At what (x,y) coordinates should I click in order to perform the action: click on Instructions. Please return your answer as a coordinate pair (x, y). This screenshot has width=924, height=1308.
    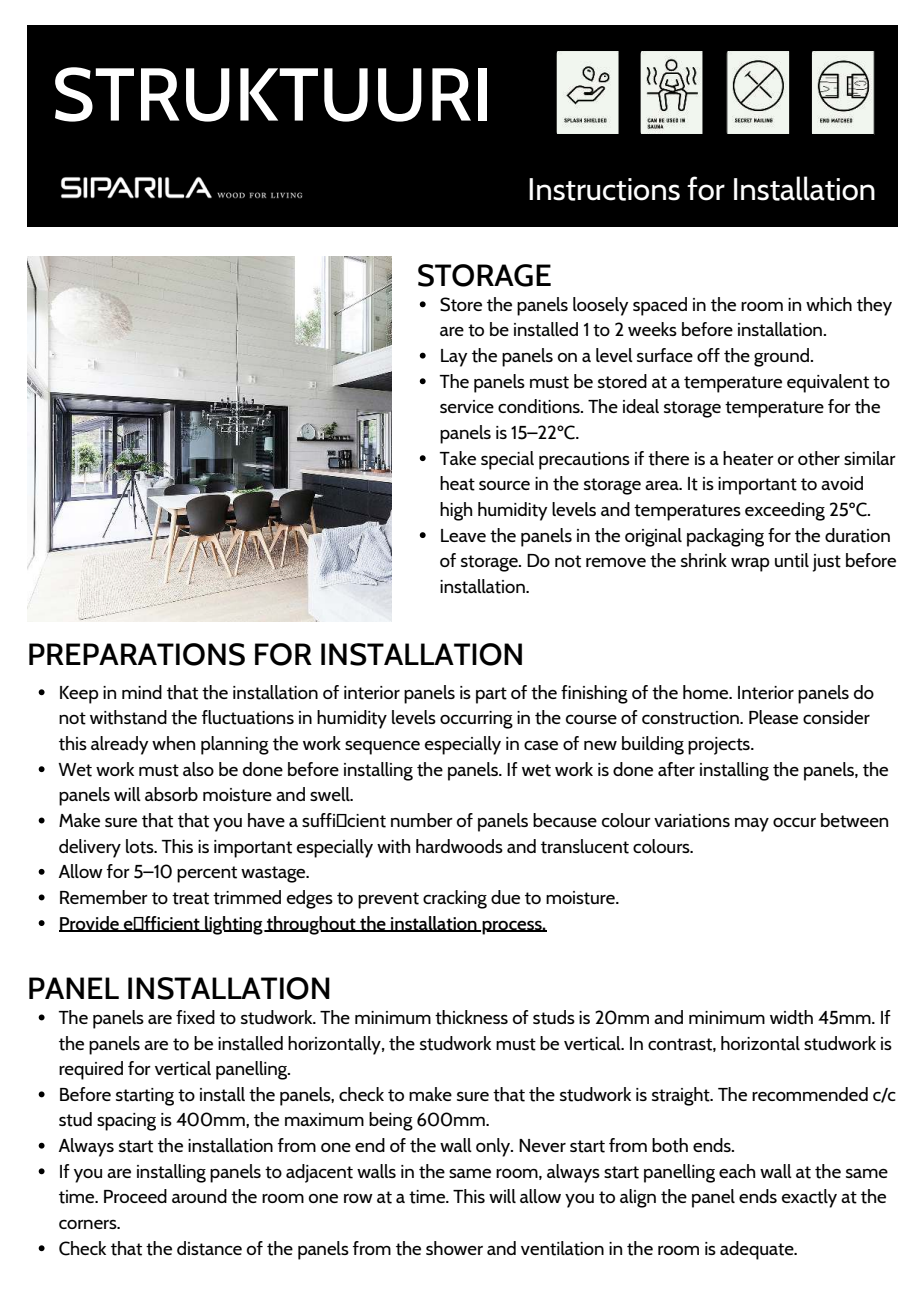
    Looking at the image, I should click on (604, 189).
